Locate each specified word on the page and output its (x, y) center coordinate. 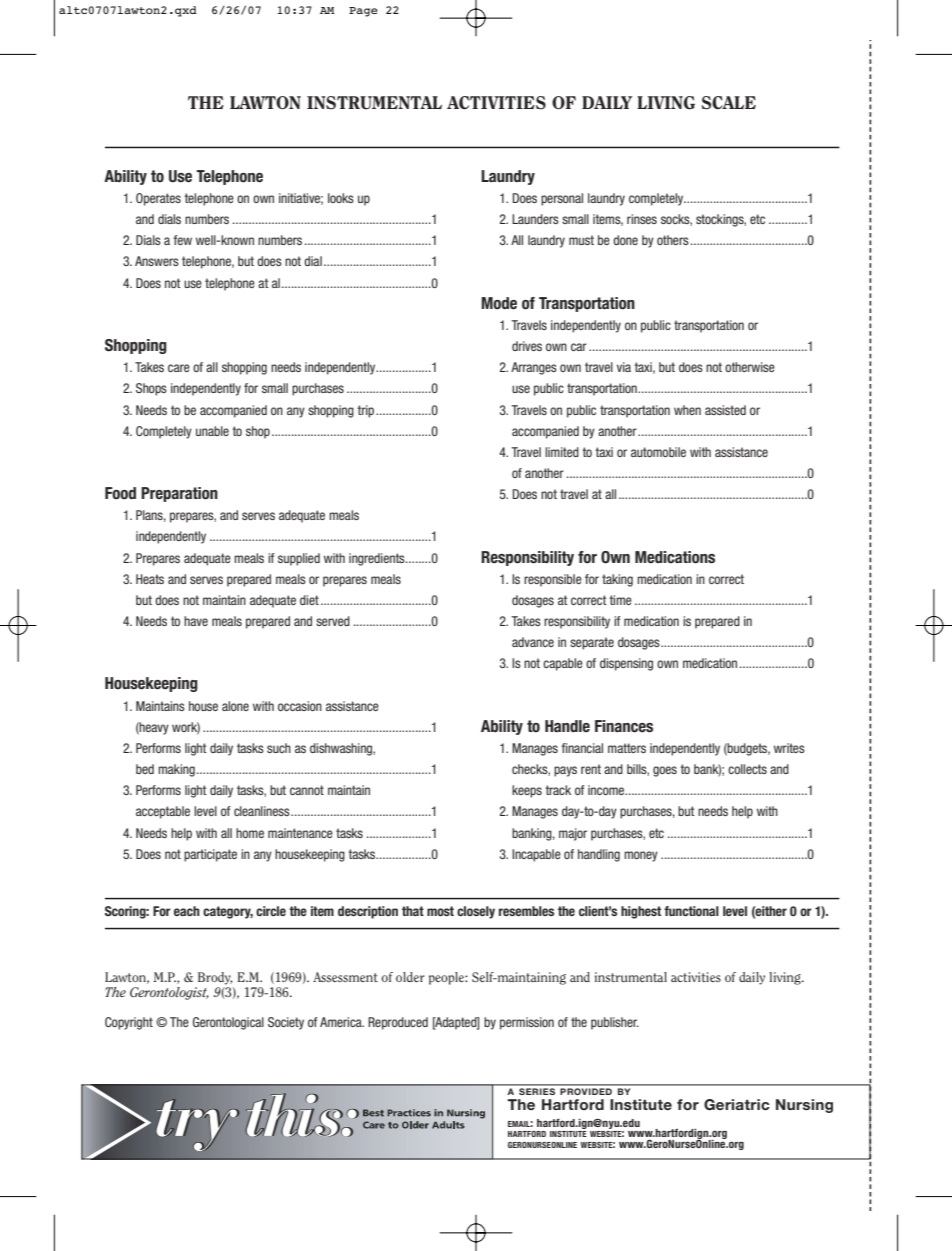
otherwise (750, 367)
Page (363, 12)
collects (747, 769)
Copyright (129, 1023)
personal (562, 199)
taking (617, 580)
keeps (527, 791)
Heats (150, 579)
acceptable (163, 812)
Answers (157, 261)
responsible (553, 580)
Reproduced (398, 1023)
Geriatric (737, 1105)
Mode (499, 303)
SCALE (728, 103)
